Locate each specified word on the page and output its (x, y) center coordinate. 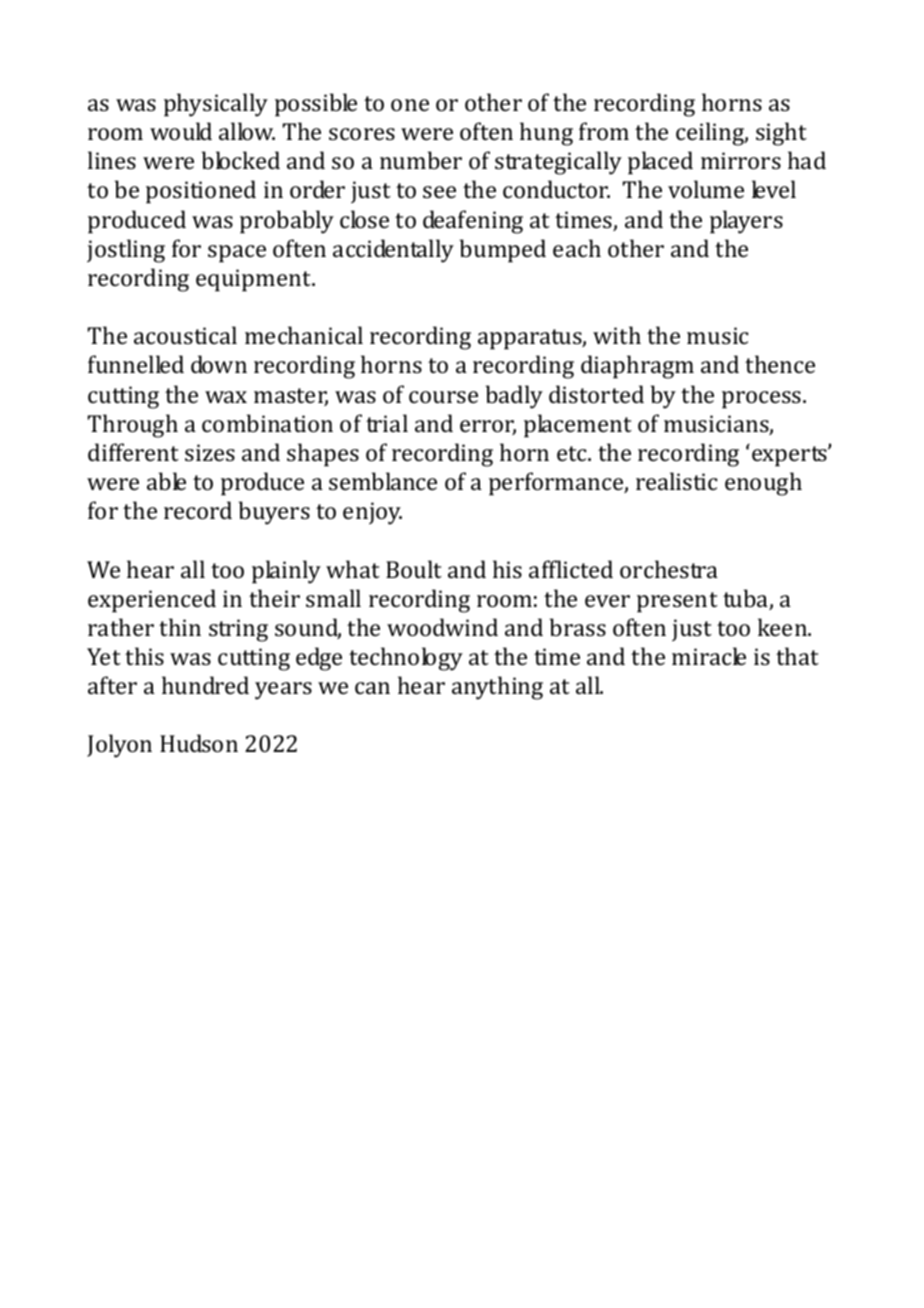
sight (781, 134)
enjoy (372, 513)
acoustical (185, 335)
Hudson (199, 743)
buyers (274, 513)
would (181, 131)
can (372, 688)
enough (763, 484)
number (421, 160)
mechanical (304, 335)
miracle (709, 656)
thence (780, 364)
